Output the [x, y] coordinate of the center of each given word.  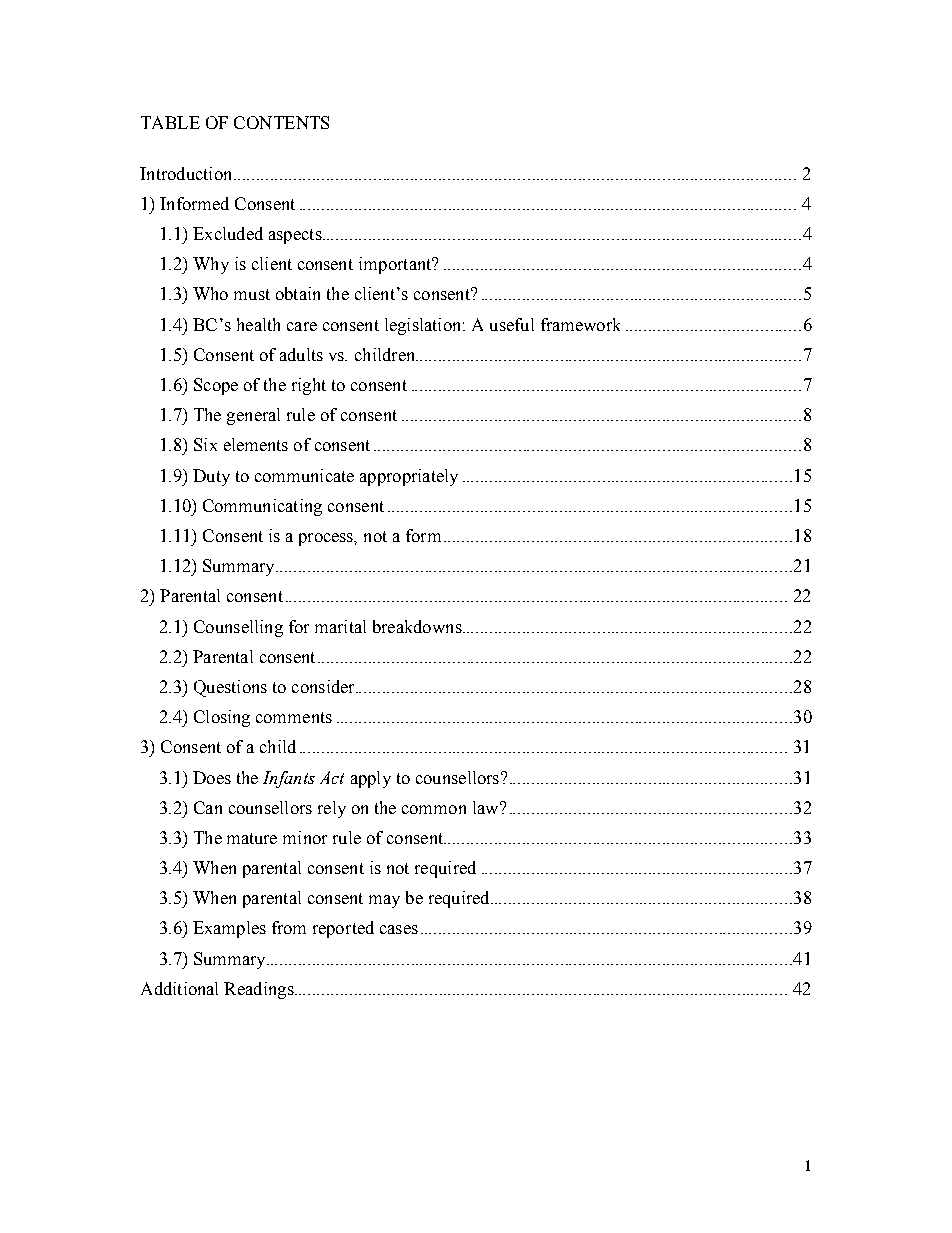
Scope [216, 386]
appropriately [409, 477]
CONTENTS [281, 122]
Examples [229, 929]
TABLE [170, 122]
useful [512, 324]
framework [580, 324]
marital [340, 626]
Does [212, 777]
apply [371, 779]
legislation [424, 326]
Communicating [262, 507]
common [434, 809]
